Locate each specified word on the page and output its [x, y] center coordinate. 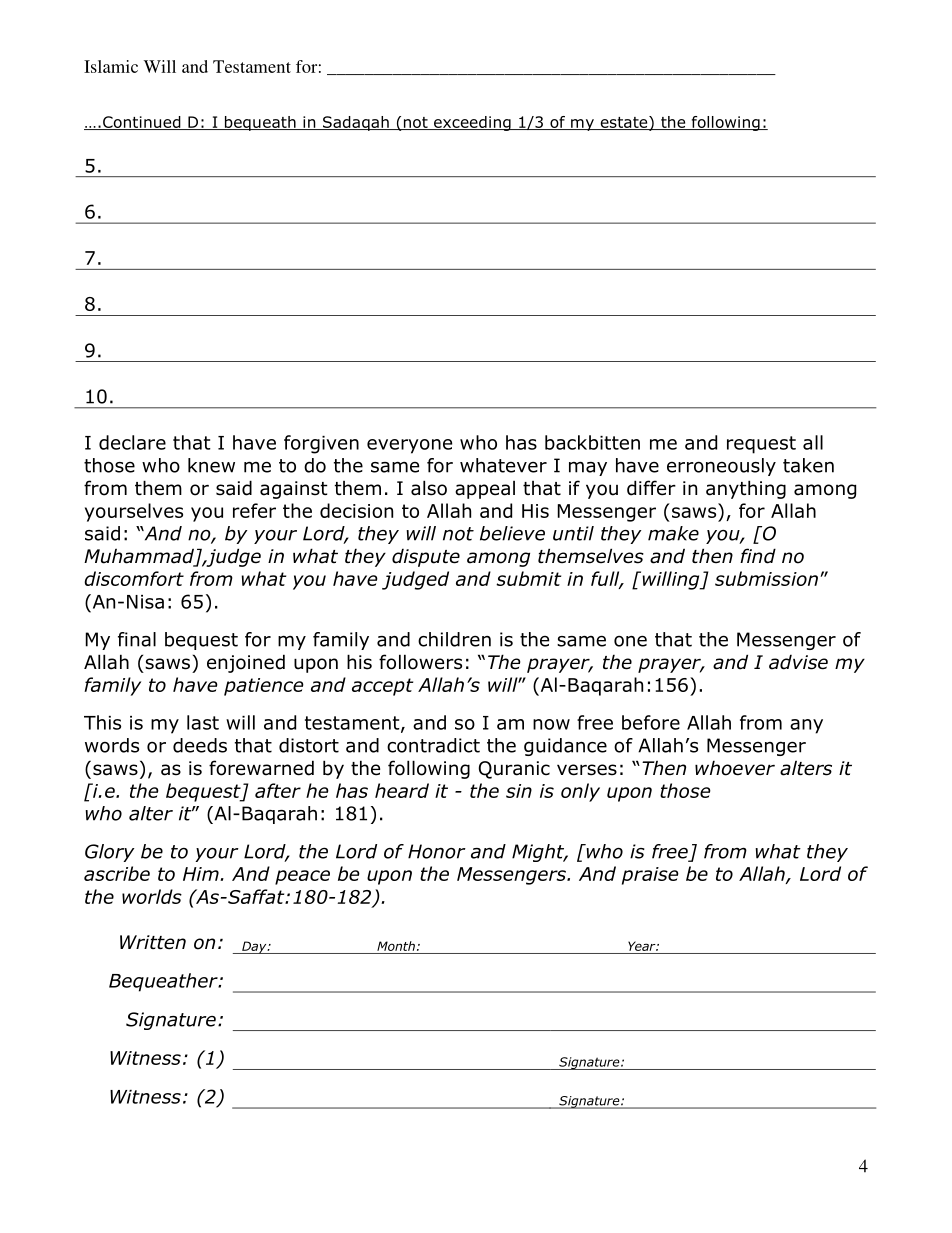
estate [624, 123]
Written [153, 942]
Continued [142, 123]
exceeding [472, 123]
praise [650, 876]
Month [396, 946]
